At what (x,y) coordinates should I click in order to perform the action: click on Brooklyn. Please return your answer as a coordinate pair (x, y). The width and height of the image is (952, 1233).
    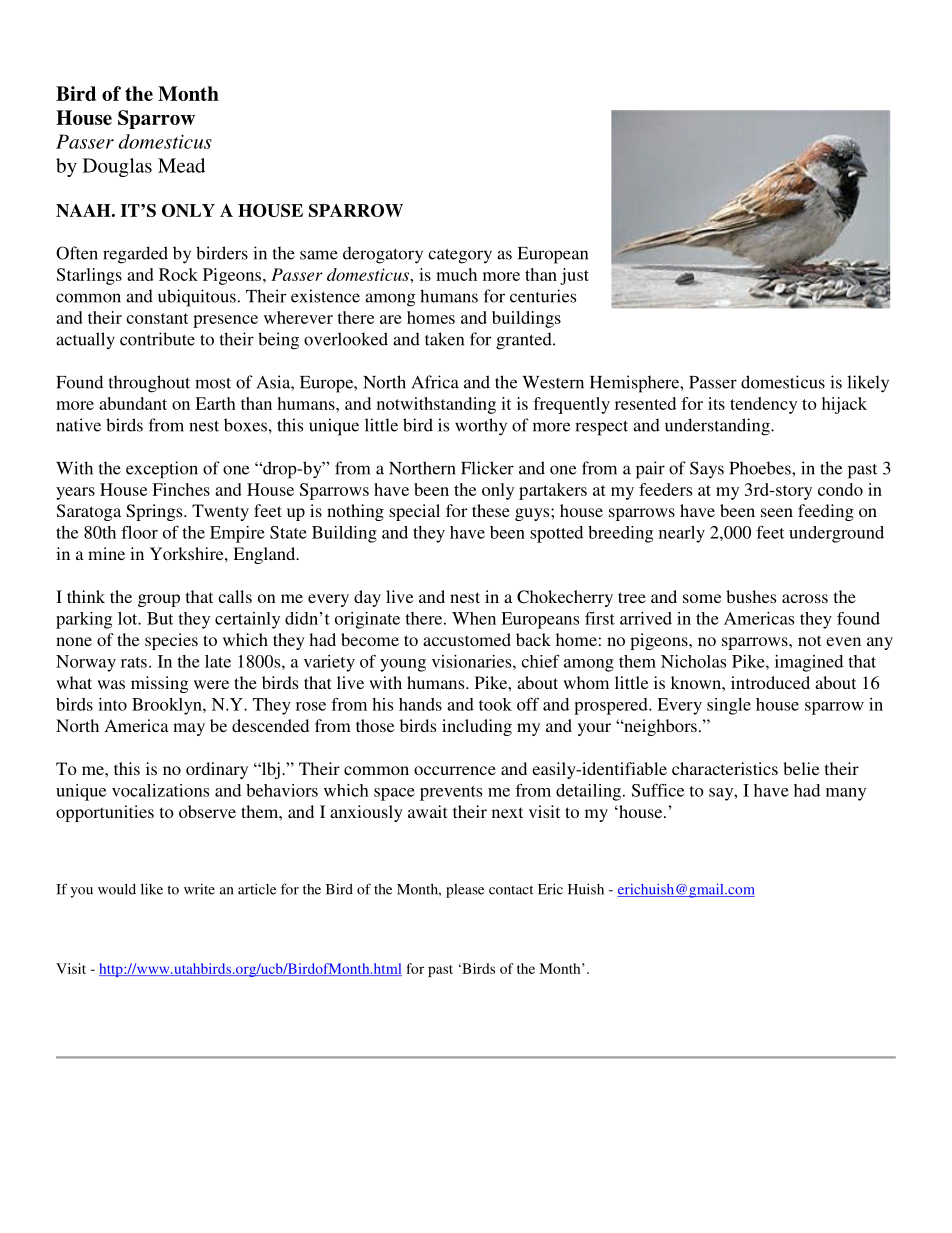
    Looking at the image, I should click on (168, 706).
